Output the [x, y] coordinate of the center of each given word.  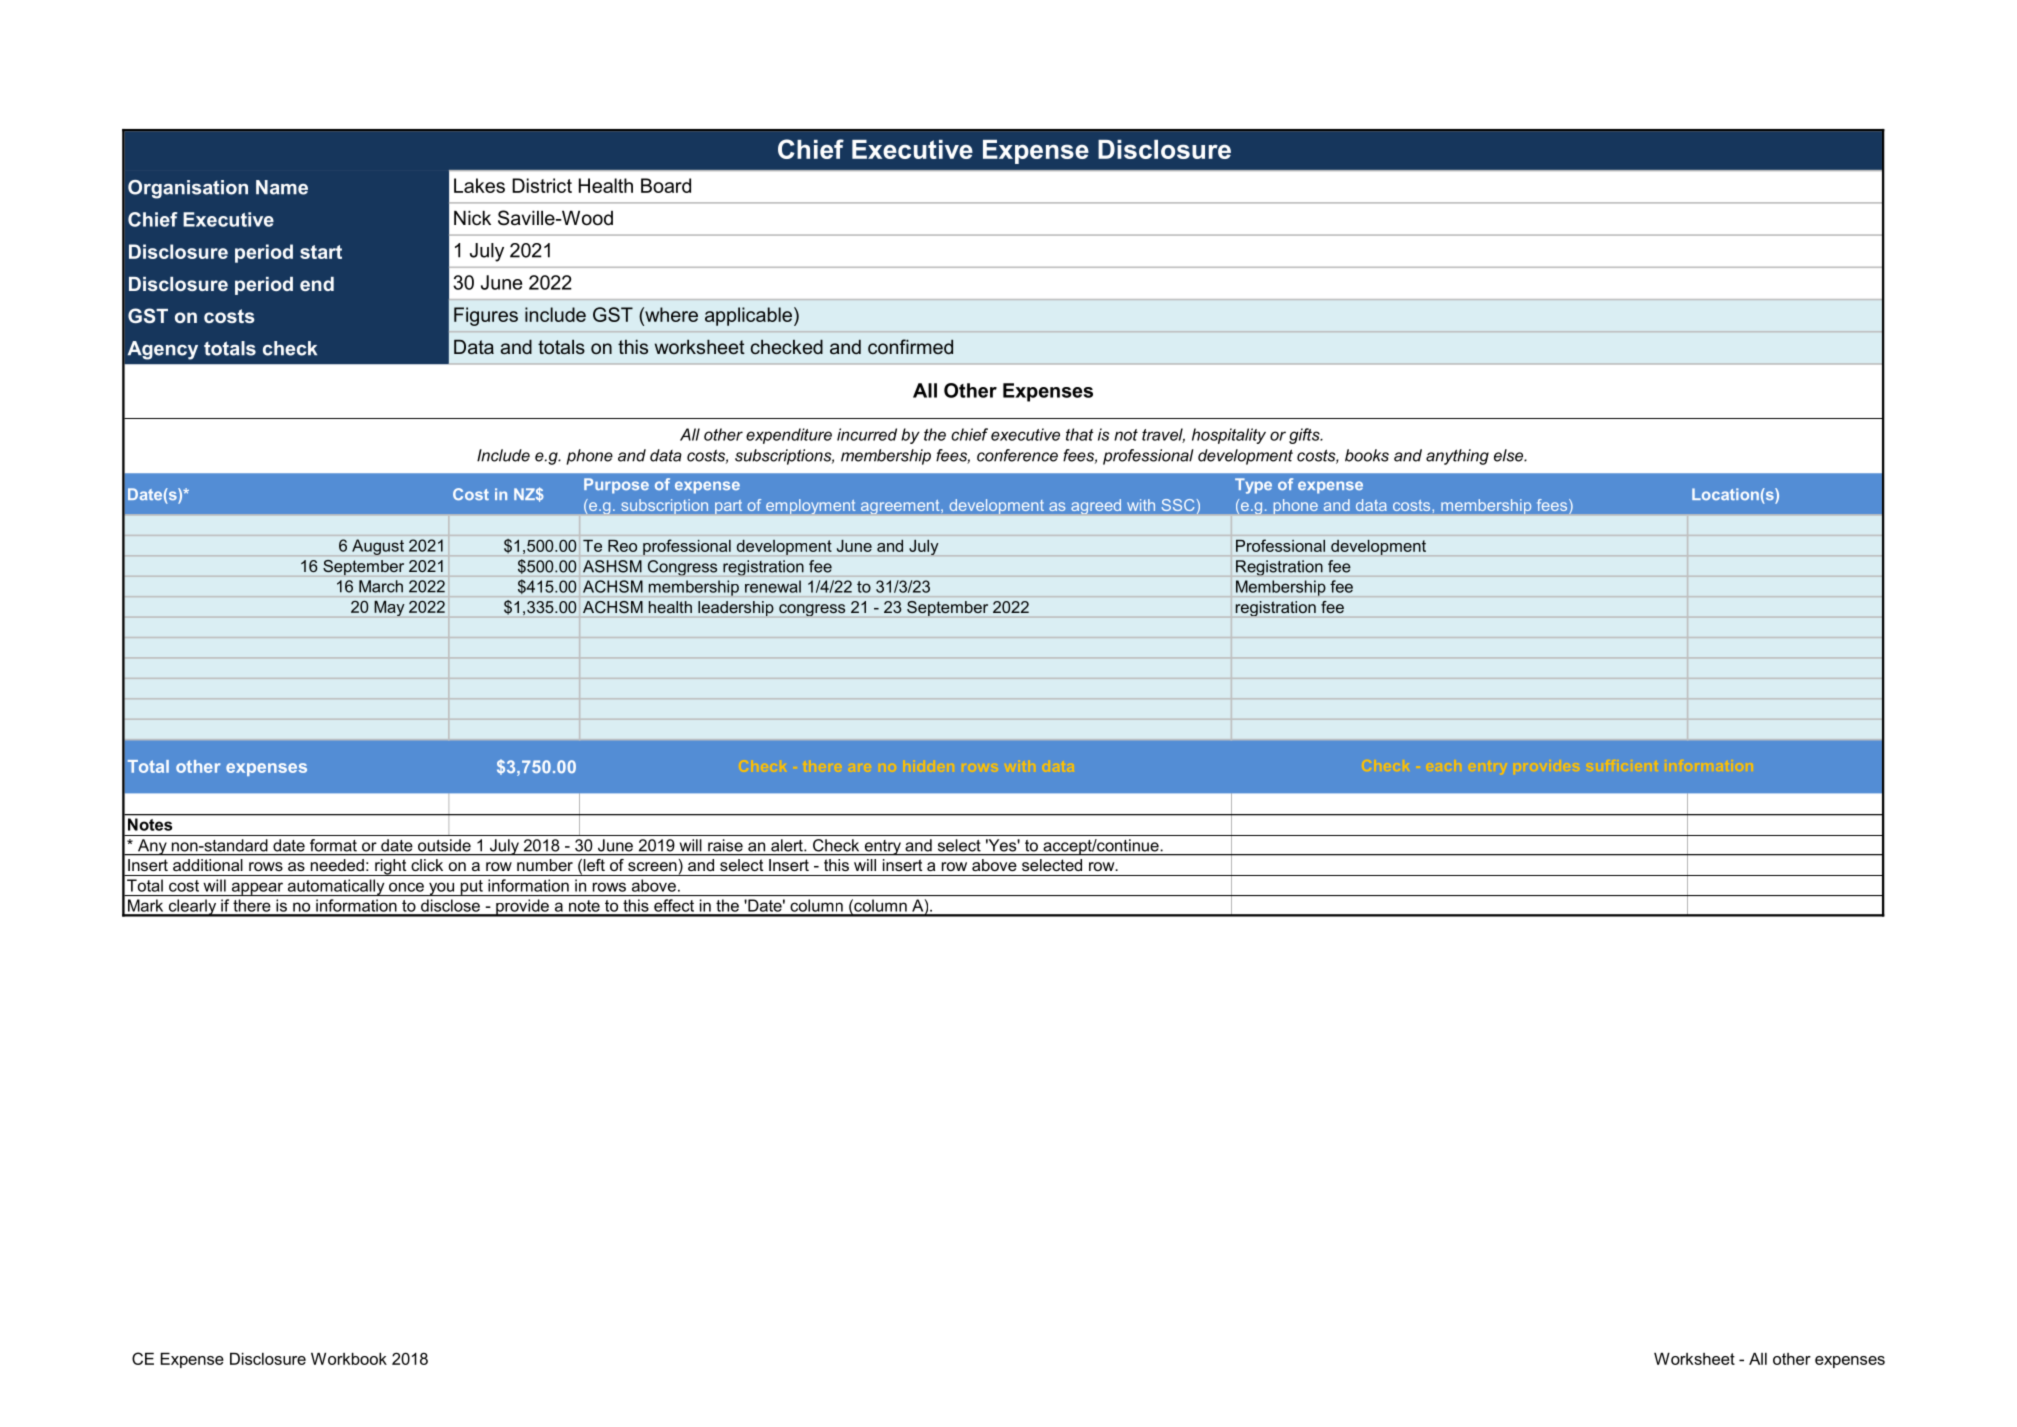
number [545, 865]
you [442, 889]
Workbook [349, 1359]
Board [666, 185]
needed [337, 865]
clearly [192, 908]
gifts [1305, 436]
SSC [1178, 505]
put [471, 888]
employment [810, 506]
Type [1253, 486]
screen [652, 866]
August [378, 547]
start [321, 252]
